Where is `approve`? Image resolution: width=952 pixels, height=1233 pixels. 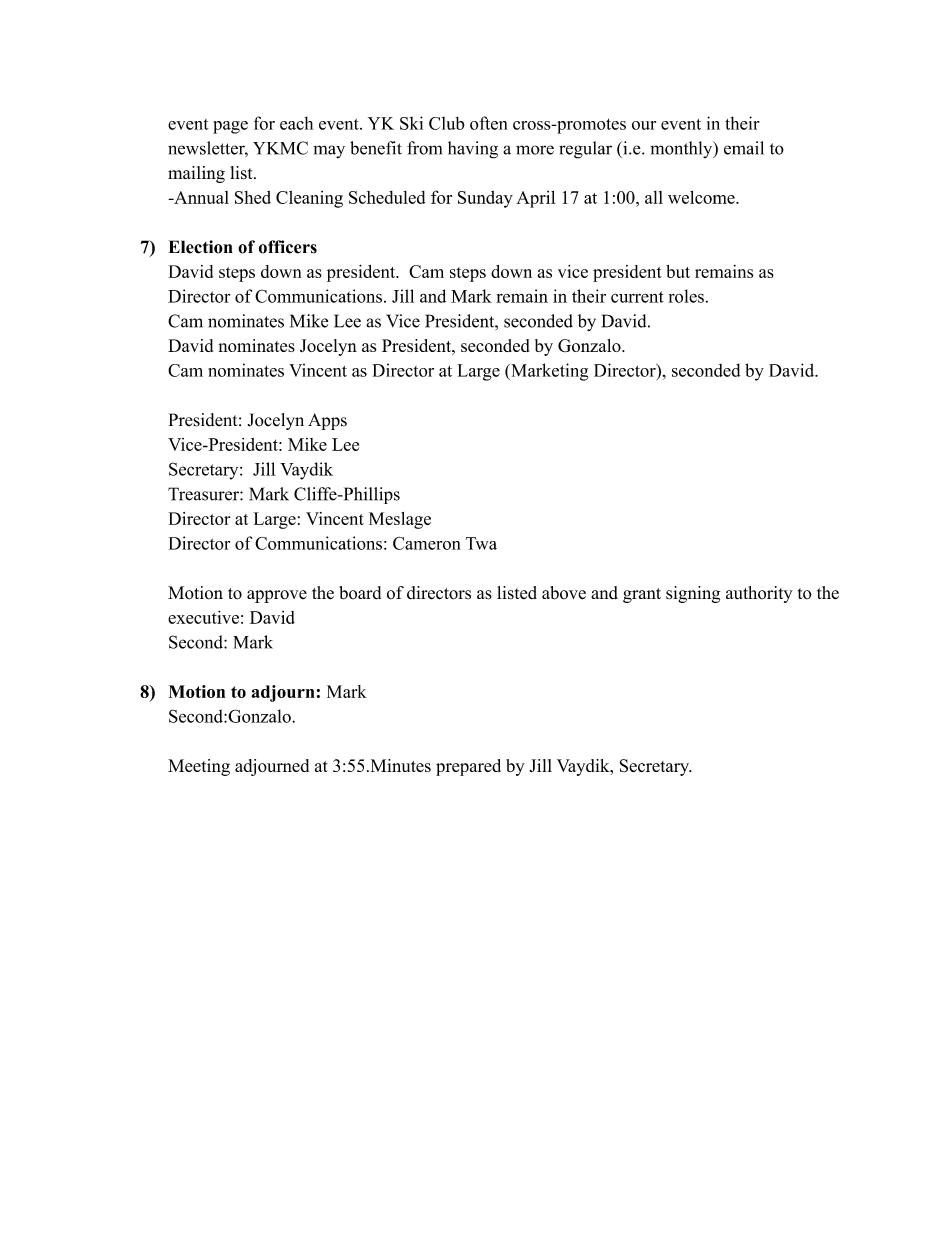
approve is located at coordinates (277, 596).
